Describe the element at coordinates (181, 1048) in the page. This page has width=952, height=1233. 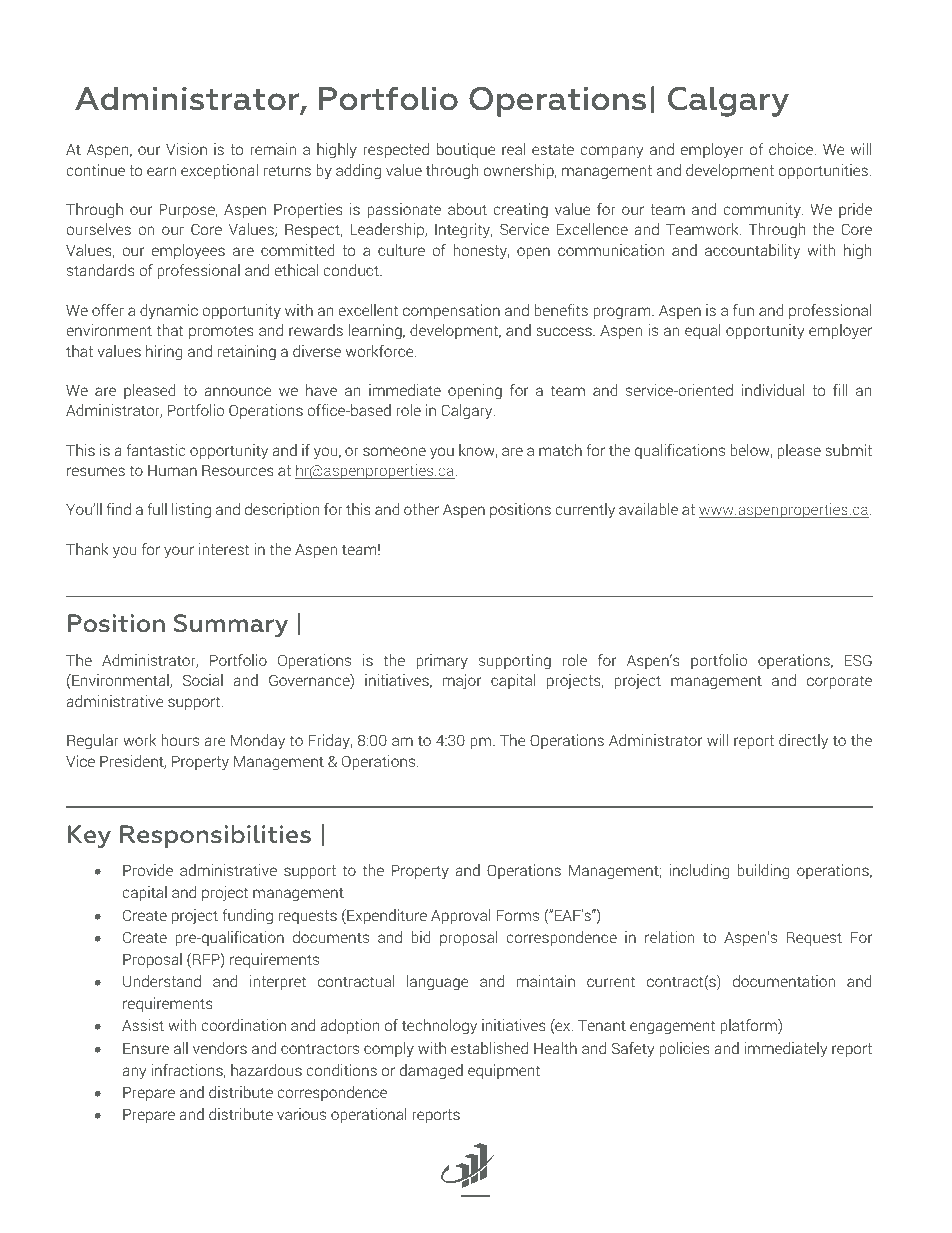
I see `all` at that location.
